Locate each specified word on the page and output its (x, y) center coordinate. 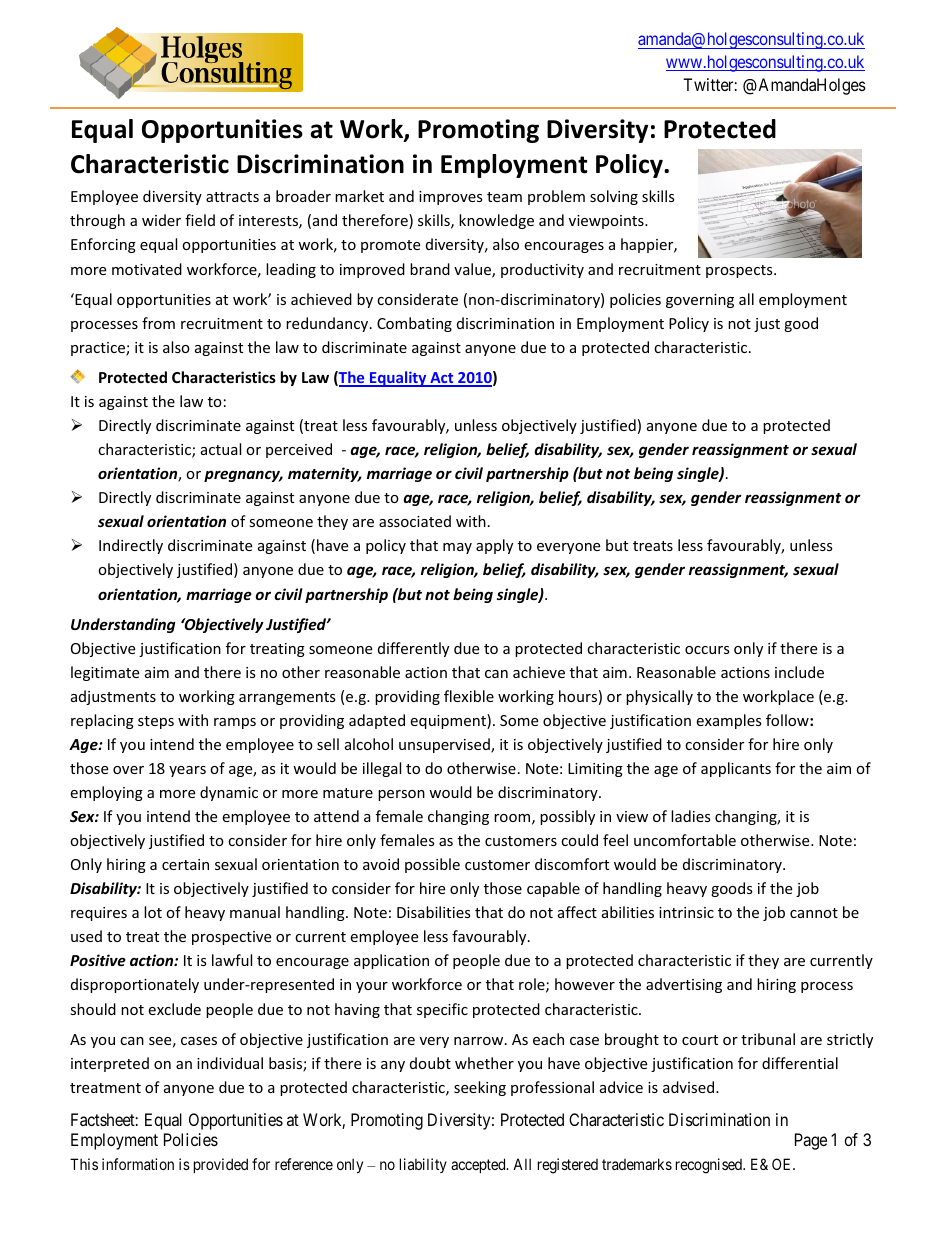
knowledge (496, 221)
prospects (740, 271)
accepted (479, 1165)
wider (161, 220)
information (138, 1164)
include (799, 672)
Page (811, 1141)
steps (156, 722)
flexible (469, 696)
